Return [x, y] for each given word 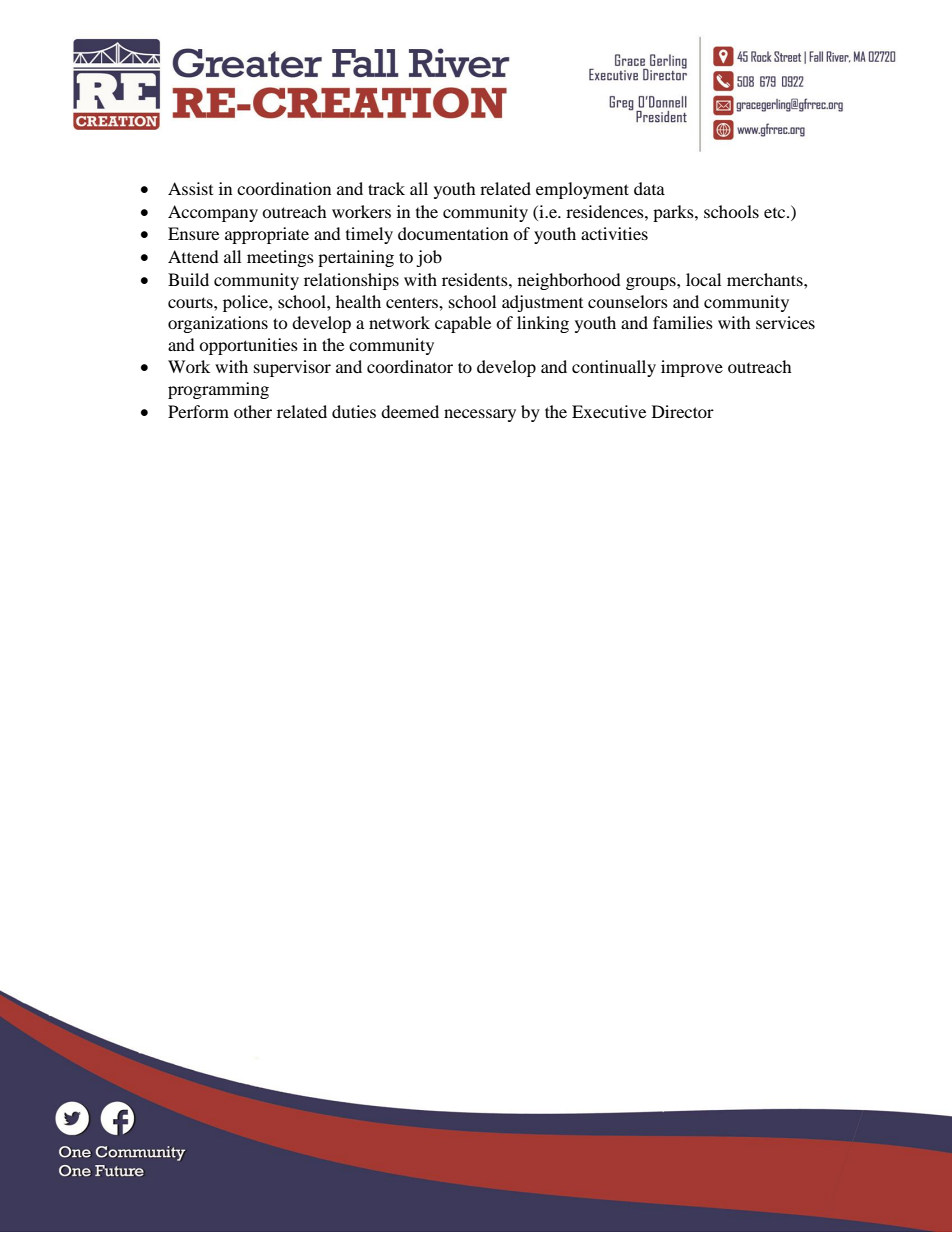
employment [582, 190]
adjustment [542, 303]
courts [191, 302]
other [253, 411]
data [649, 188]
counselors [628, 301]
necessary [480, 415]
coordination [284, 188]
